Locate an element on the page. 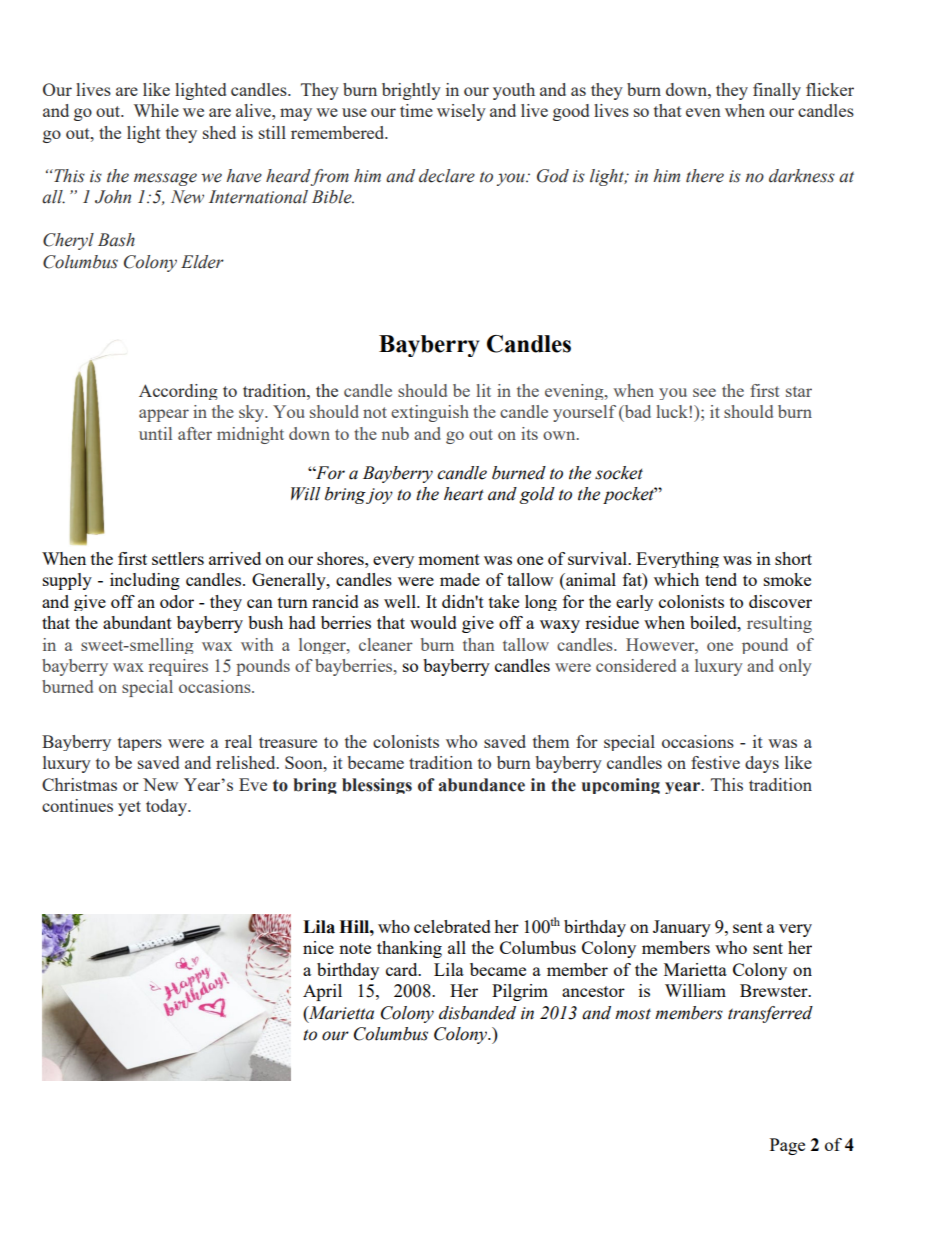 The width and height of the image is (952, 1233). celebrated is located at coordinates (452, 926).
